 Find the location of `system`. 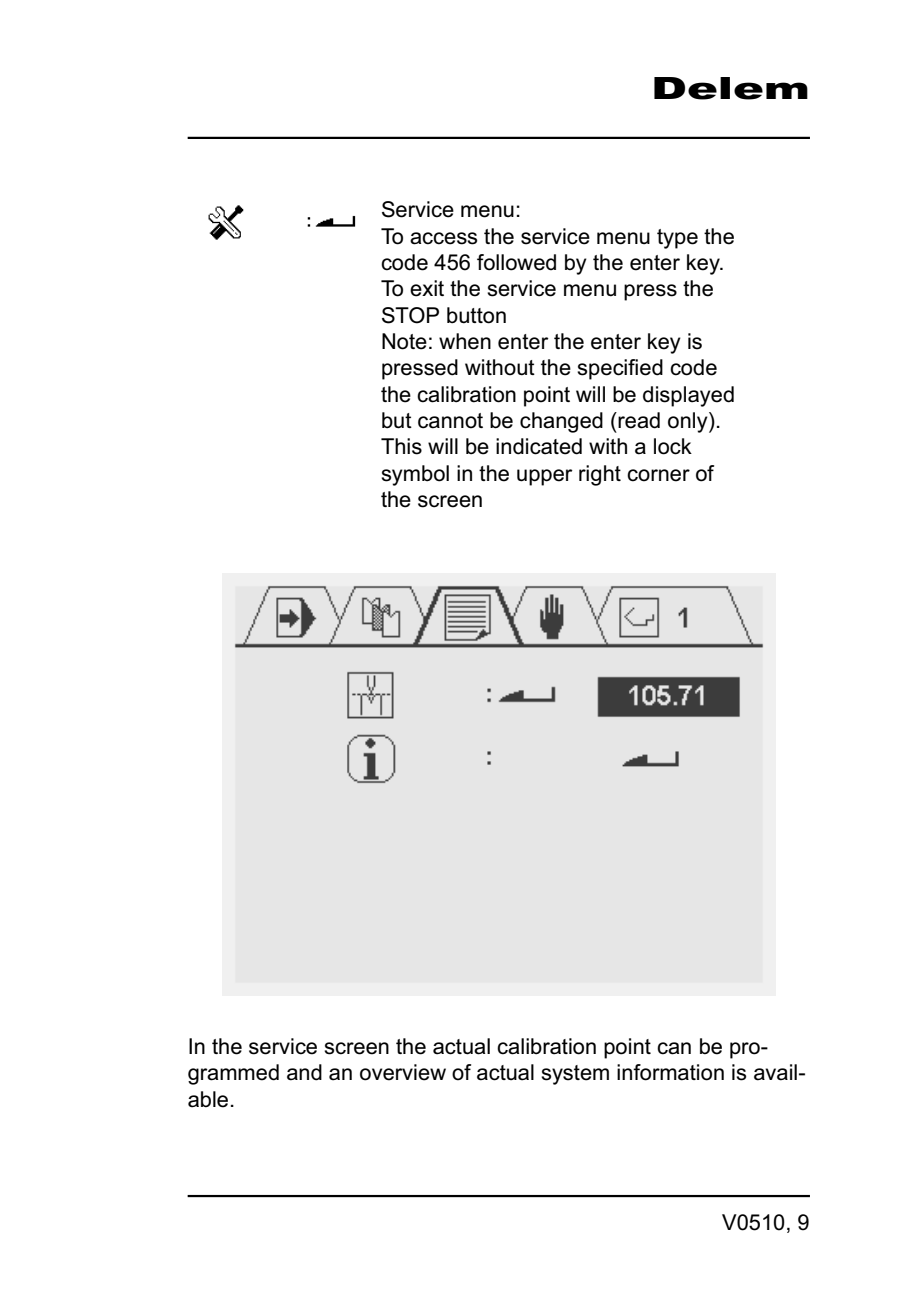

system is located at coordinates (575, 1075).
